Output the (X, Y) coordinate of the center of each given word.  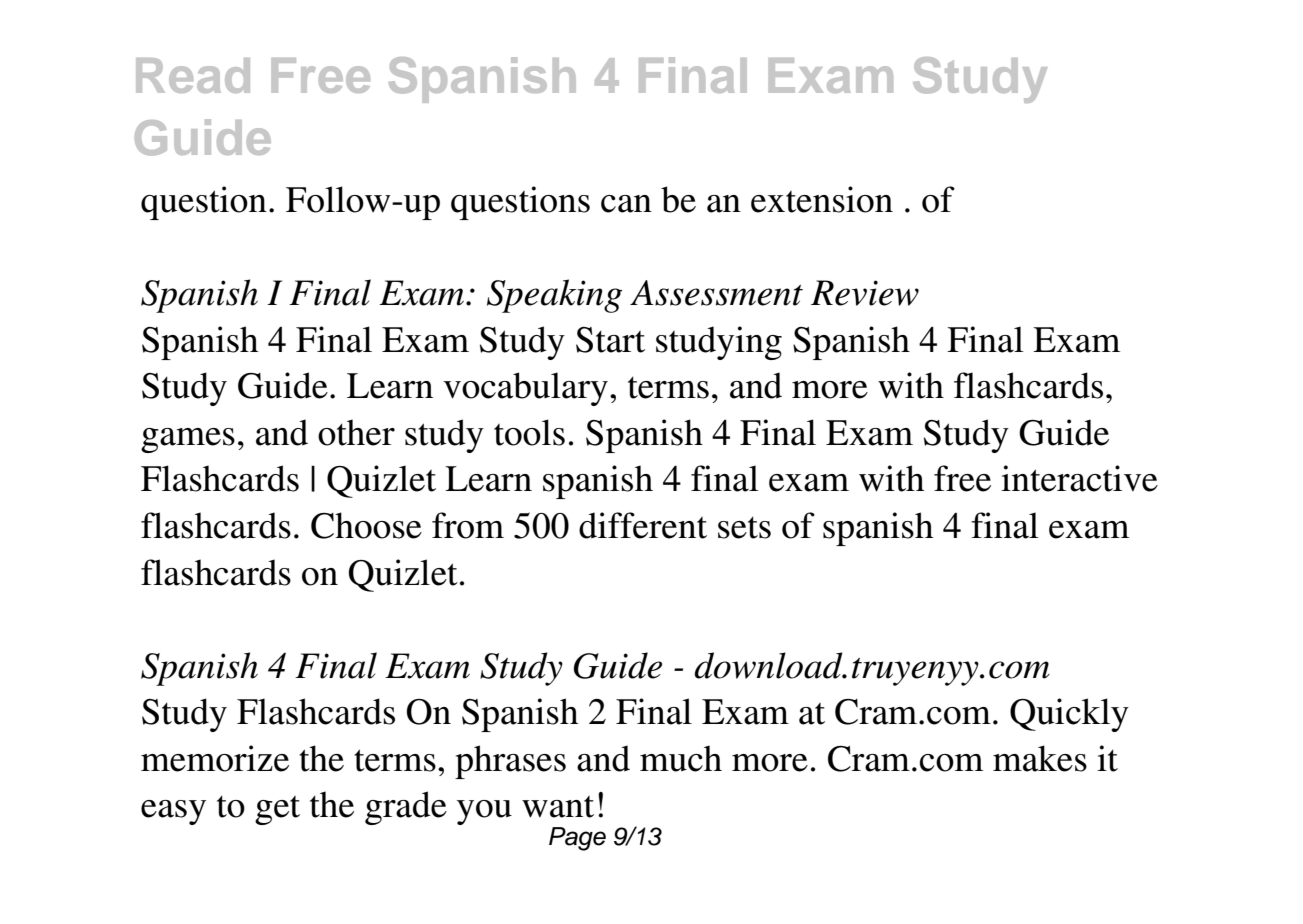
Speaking (554, 296)
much (681, 758)
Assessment (716, 293)
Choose (366, 525)
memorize (215, 758)
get (277, 810)
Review (865, 293)
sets (744, 528)
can (626, 204)
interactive (1079, 478)
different (643, 525)
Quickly (1069, 715)
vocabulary (525, 389)
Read (193, 75)
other (356, 432)
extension (822, 199)
